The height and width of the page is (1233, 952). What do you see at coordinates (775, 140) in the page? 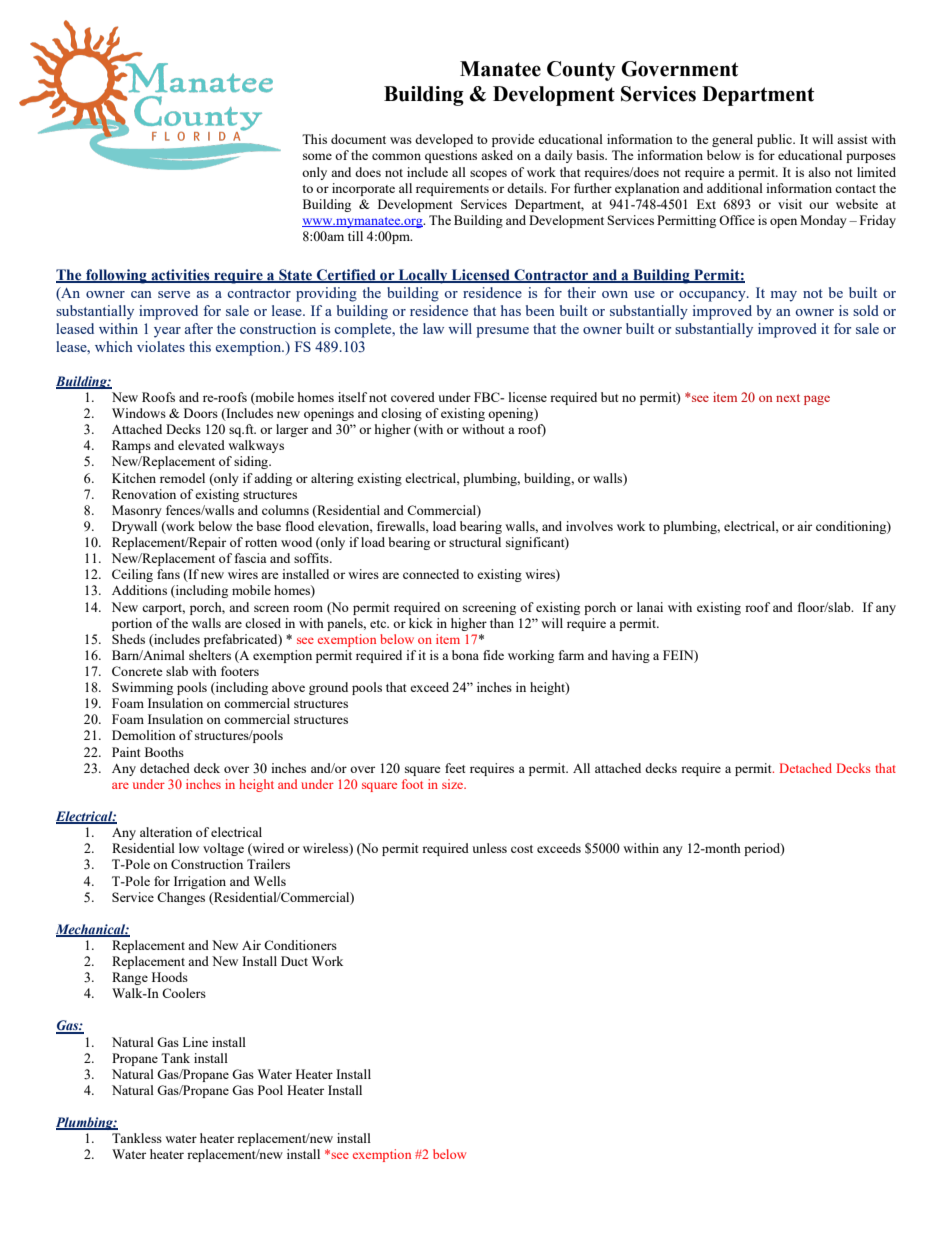
I see `public` at bounding box center [775, 140].
